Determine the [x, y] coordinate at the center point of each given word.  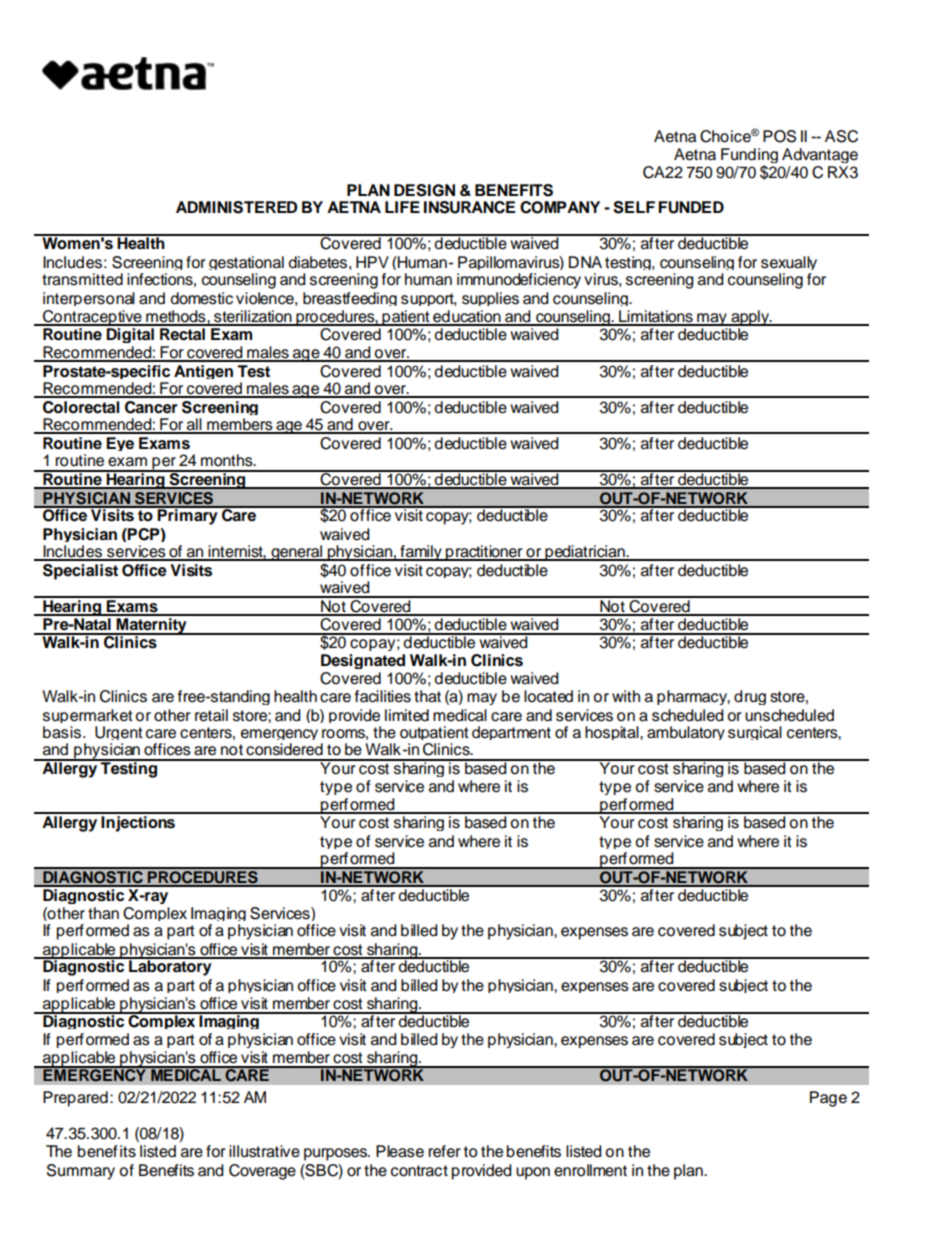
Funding [749, 157]
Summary [81, 1172]
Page [828, 1099]
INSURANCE [469, 207]
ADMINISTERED [236, 207]
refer [444, 1151]
